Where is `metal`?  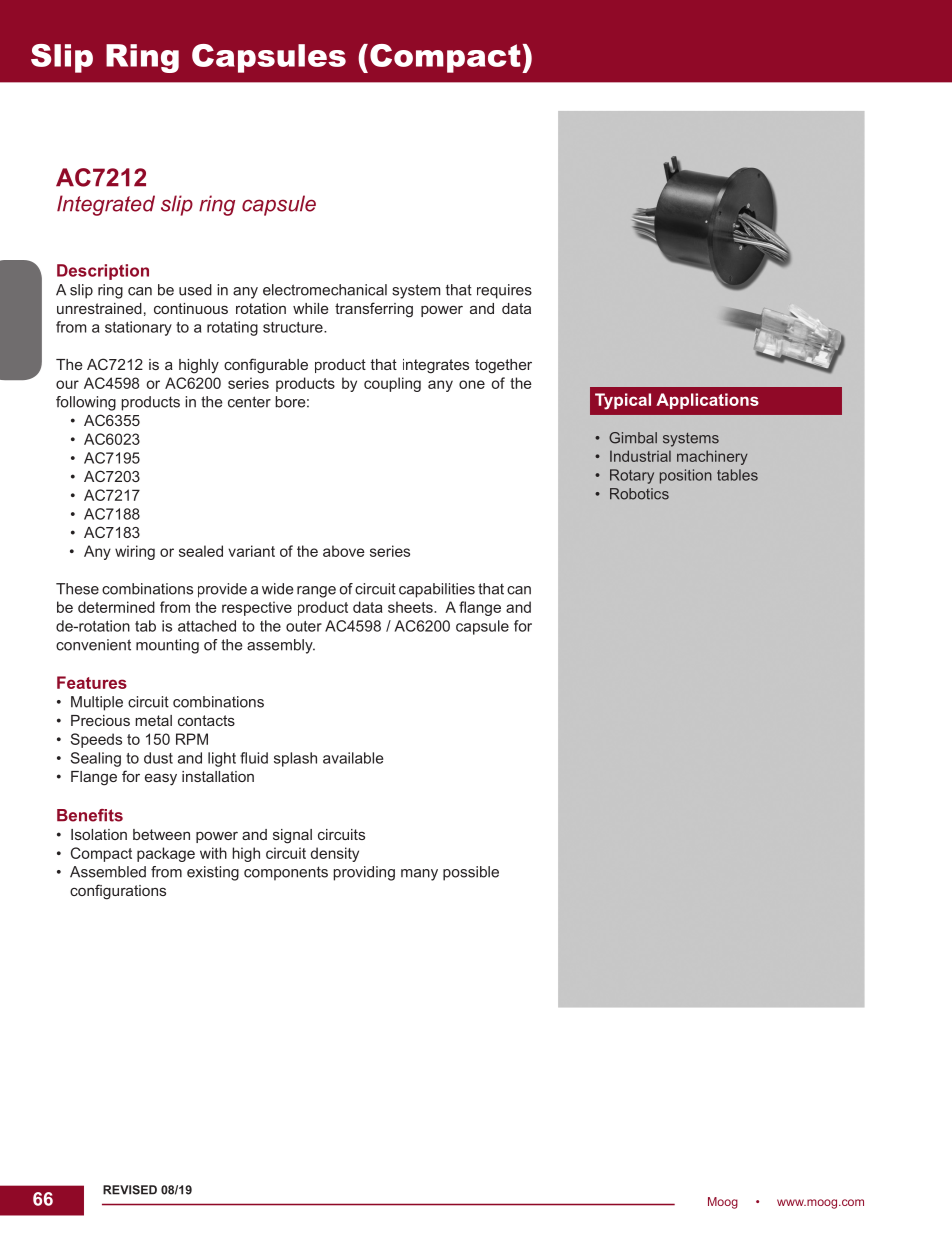 metal is located at coordinates (153, 720).
